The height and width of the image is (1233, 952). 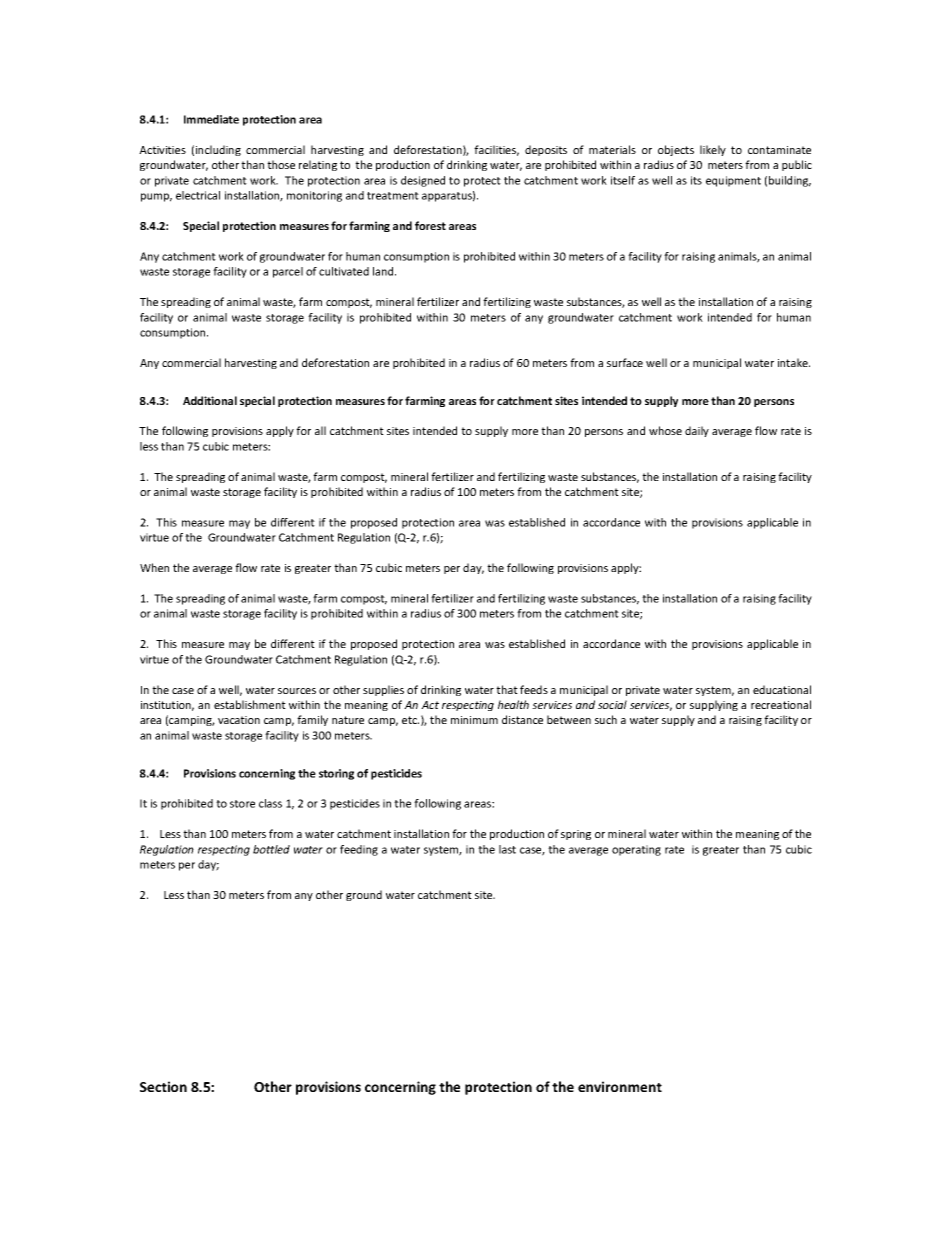 I want to click on operating, so click(x=636, y=850).
